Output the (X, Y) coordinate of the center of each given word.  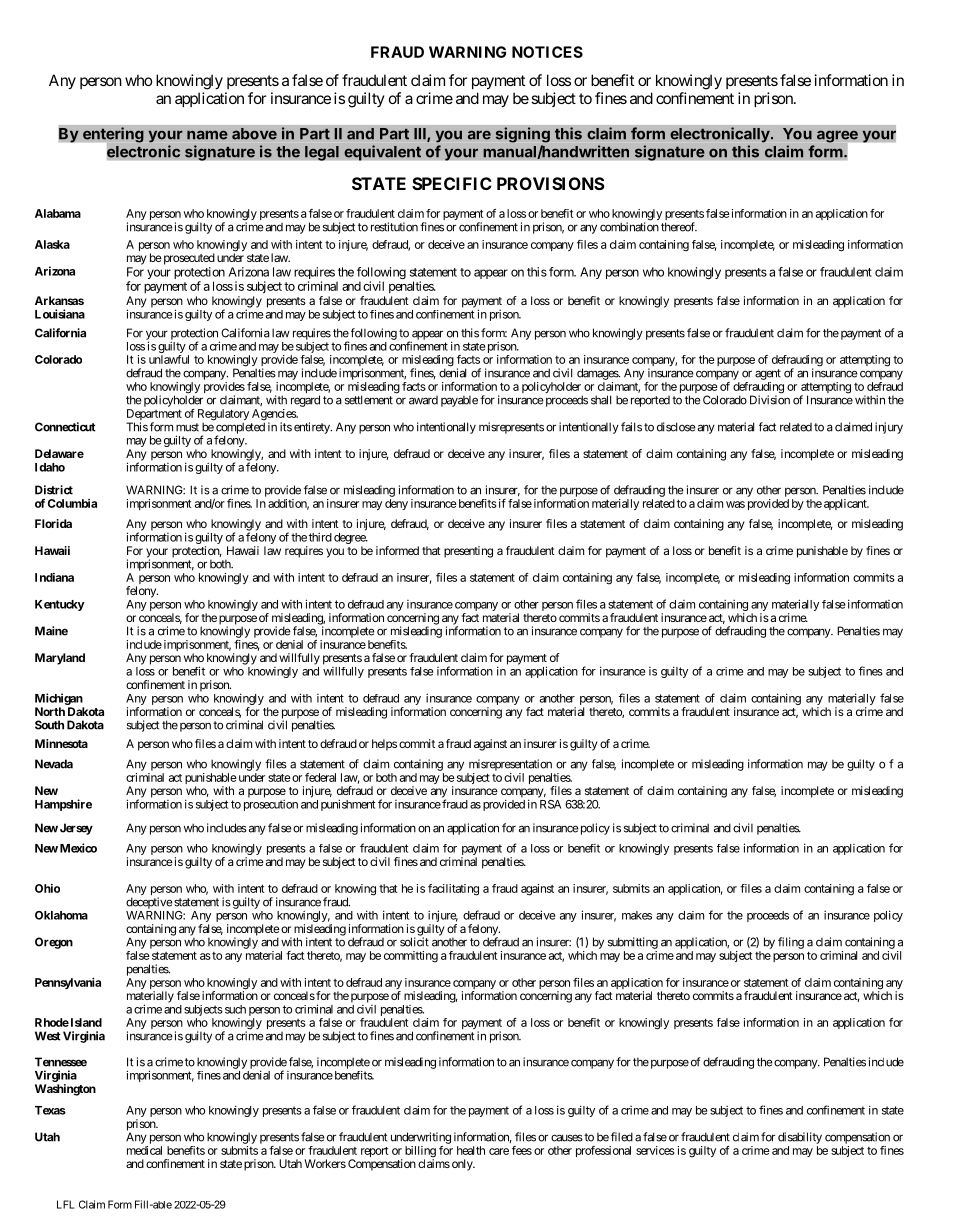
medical (144, 1150)
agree (838, 137)
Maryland (60, 659)
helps (384, 745)
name (207, 135)
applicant (846, 504)
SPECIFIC (452, 183)
